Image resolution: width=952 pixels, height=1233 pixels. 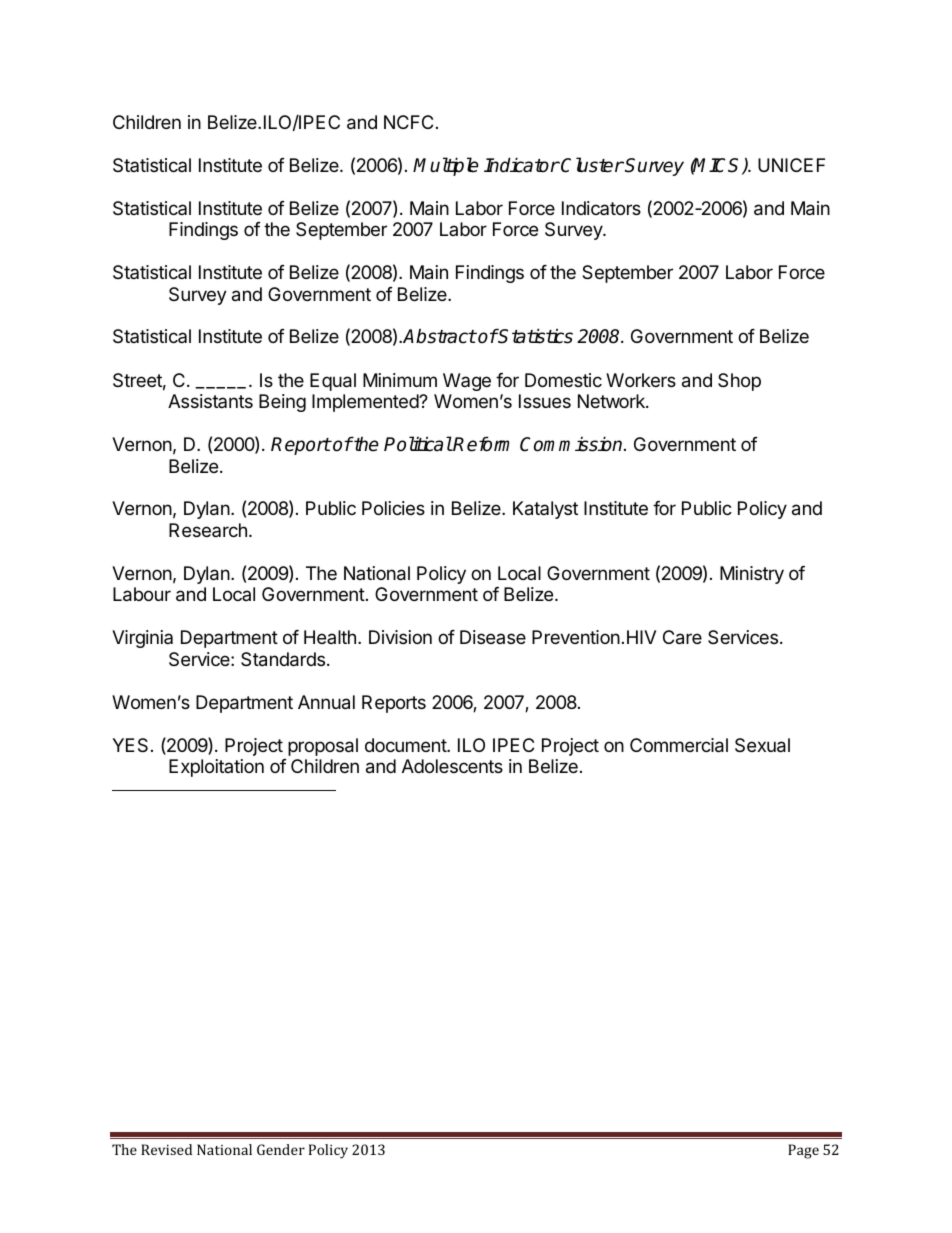 What do you see at coordinates (803, 1151) in the screenshot?
I see `Page` at bounding box center [803, 1151].
